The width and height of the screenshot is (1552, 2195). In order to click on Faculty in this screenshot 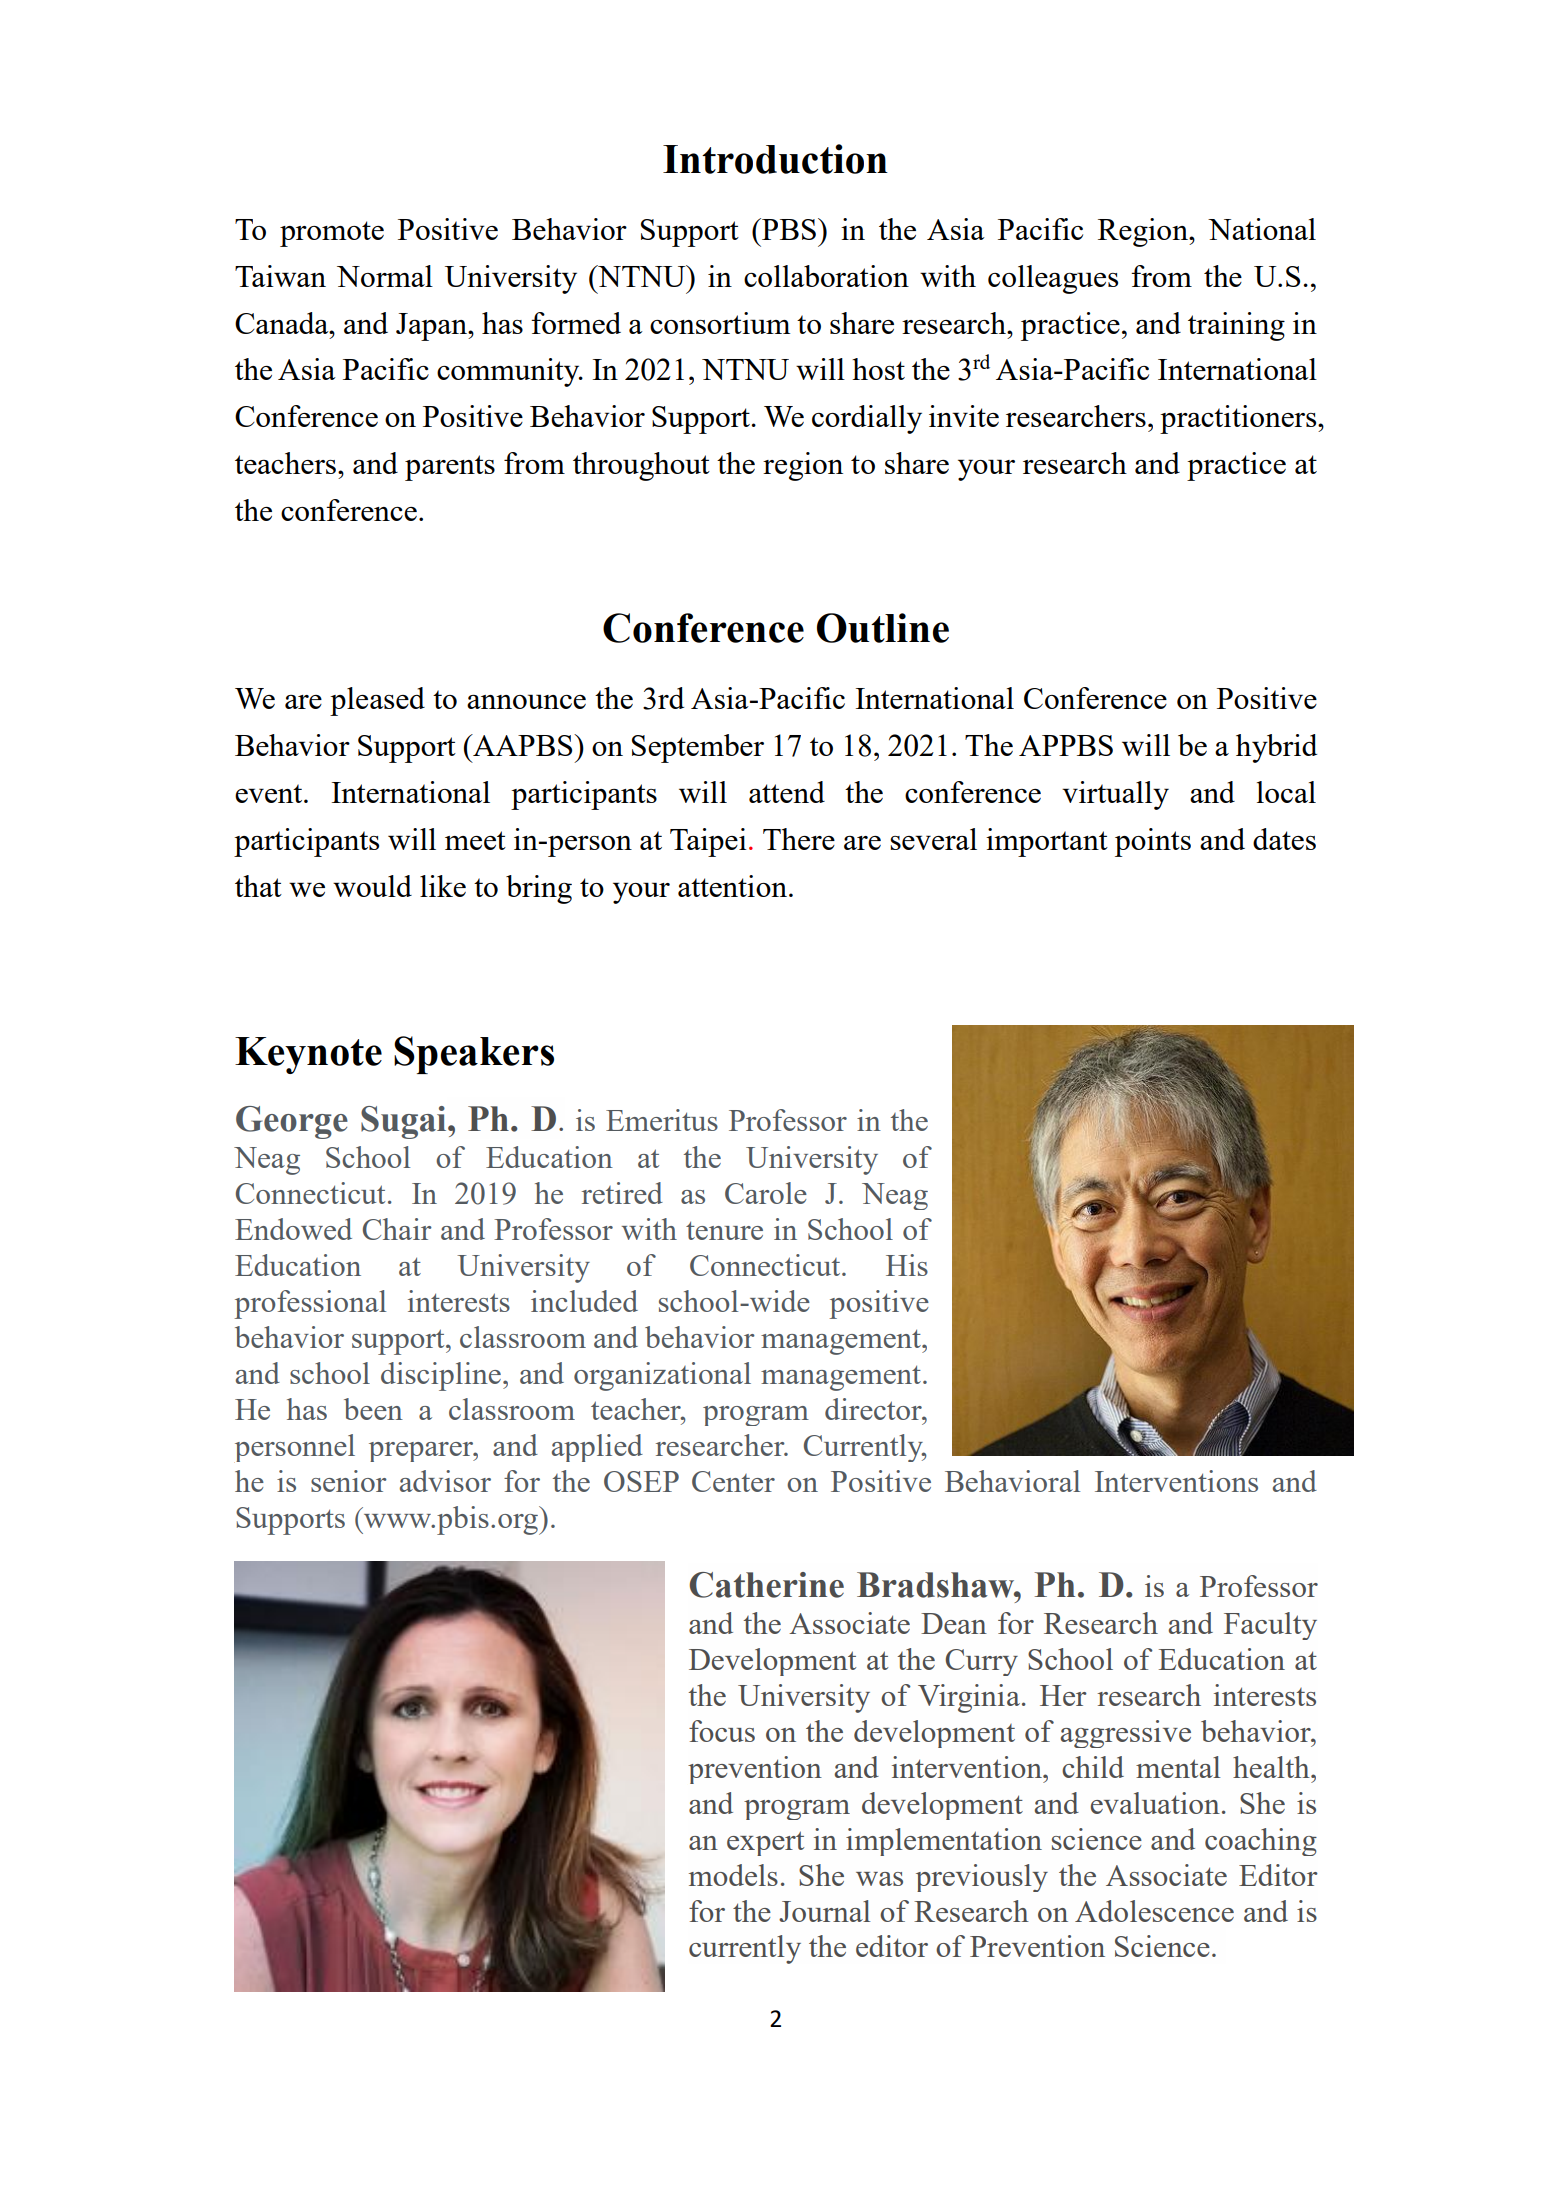, I will do `click(1270, 1626)`.
